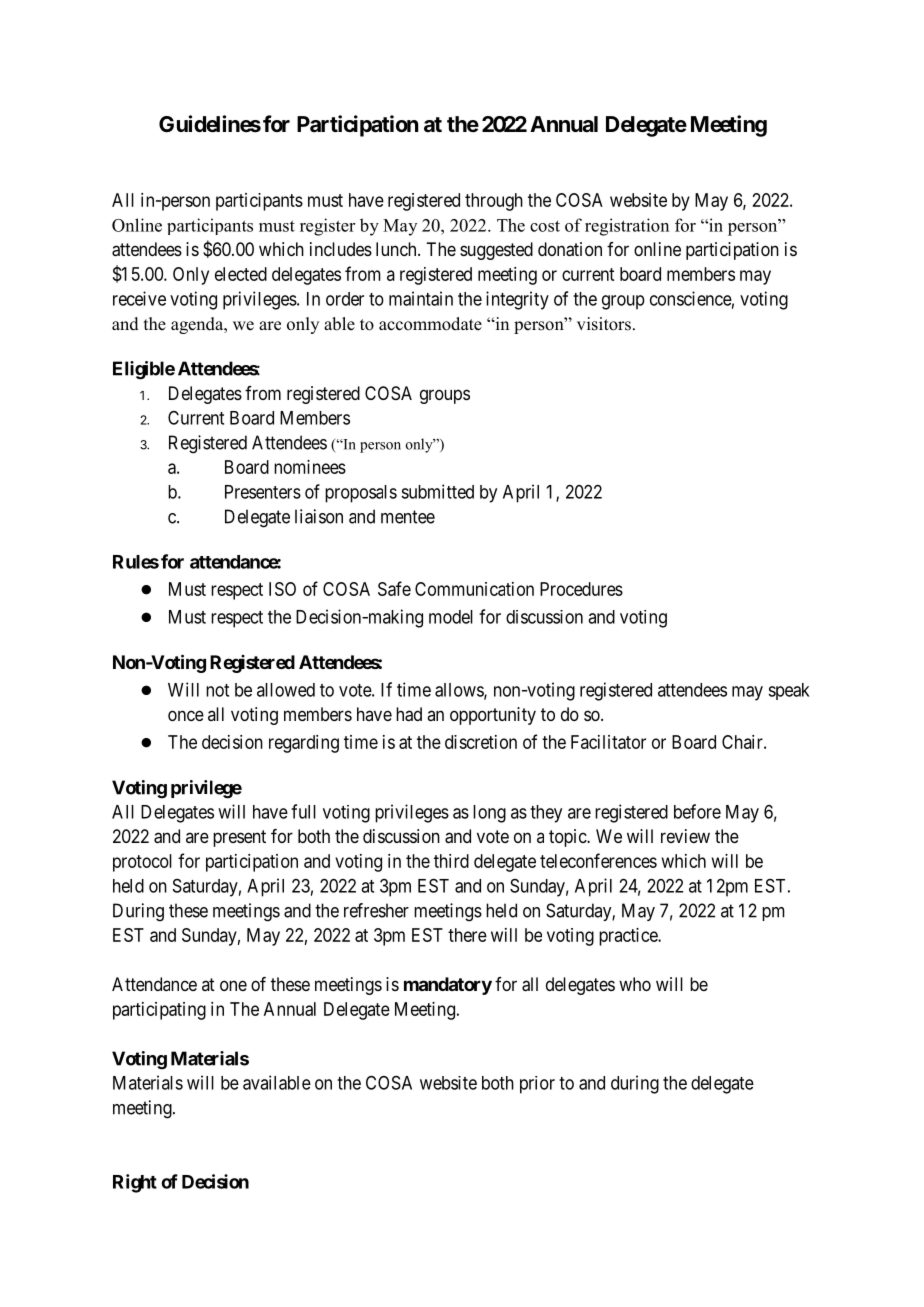  I want to click on mentee, so click(408, 517).
